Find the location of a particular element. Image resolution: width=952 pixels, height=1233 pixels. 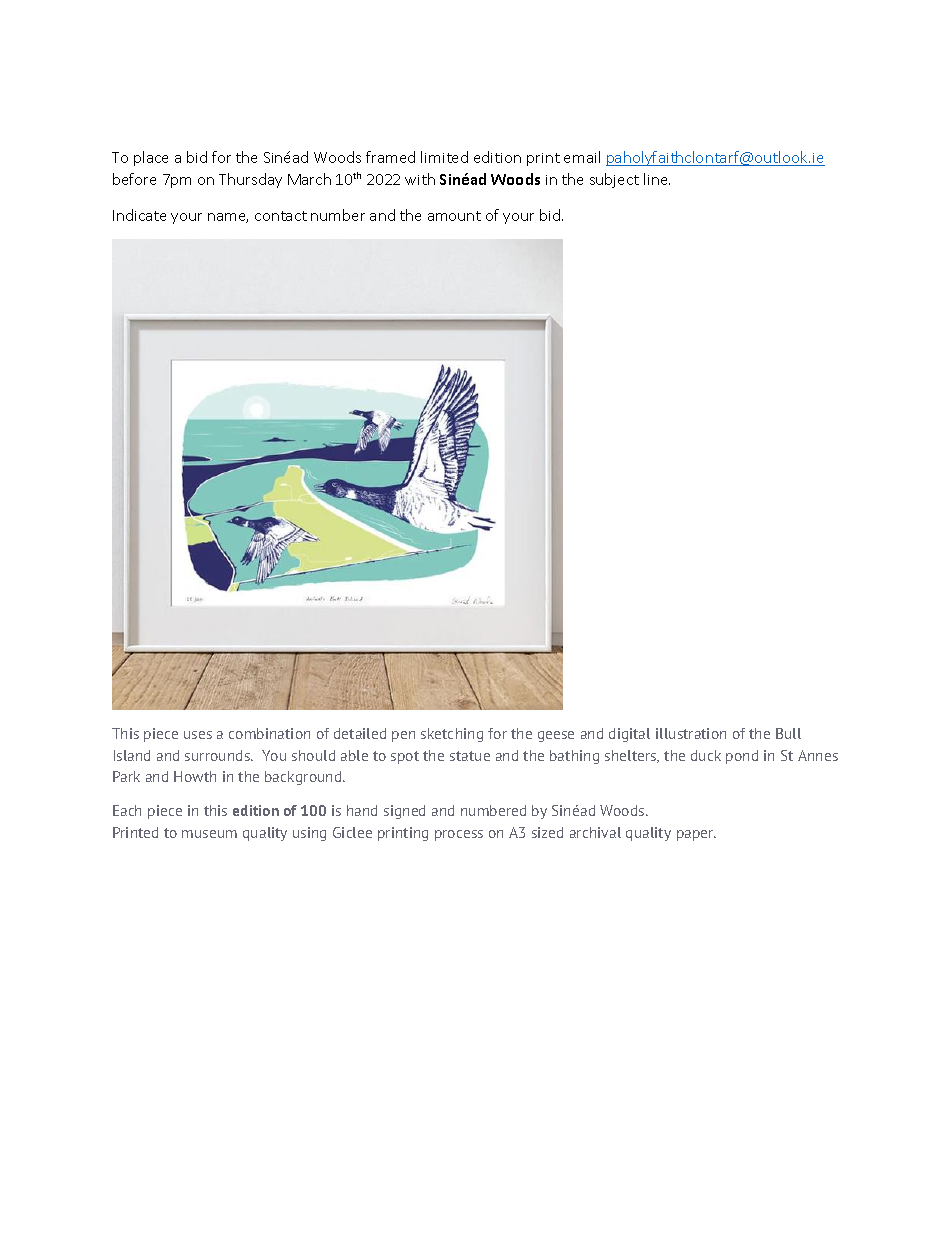

museum is located at coordinates (209, 834).
